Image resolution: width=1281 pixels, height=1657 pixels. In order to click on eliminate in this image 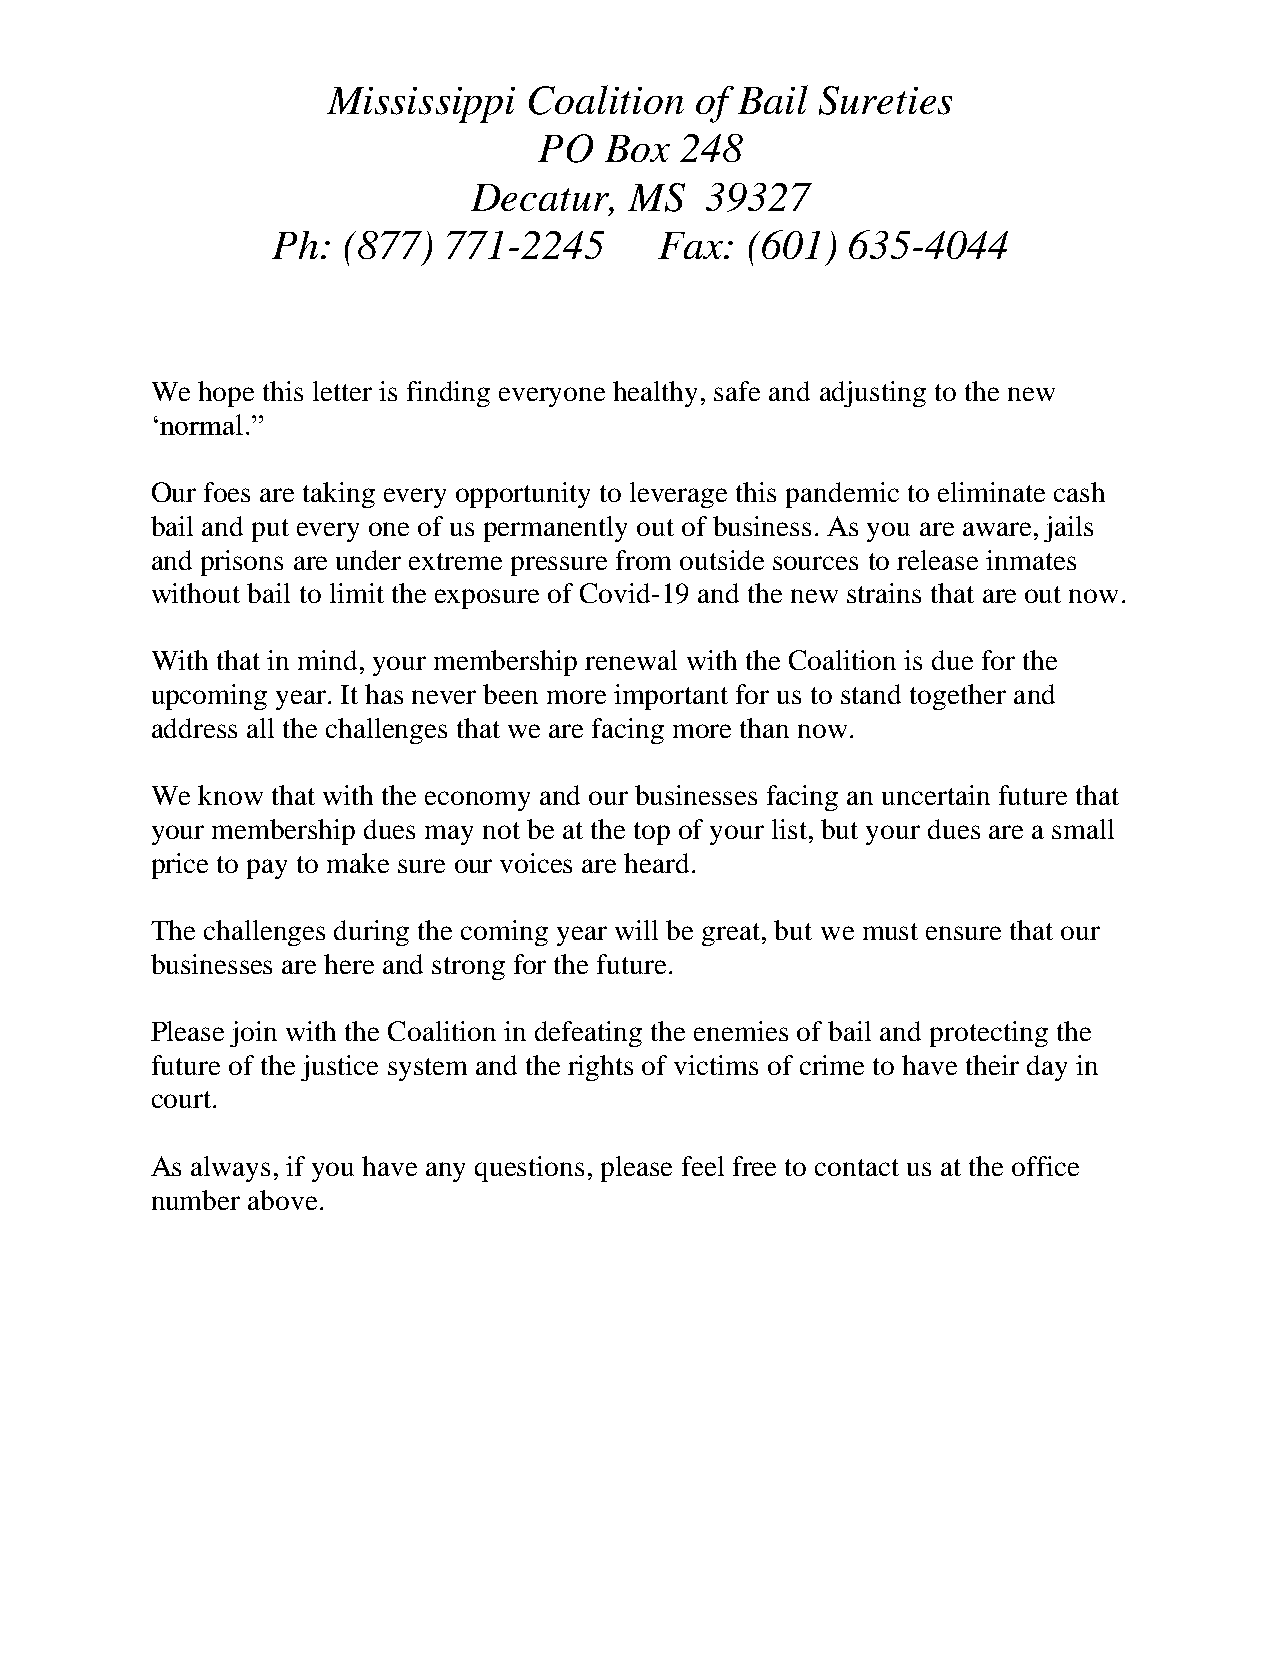, I will do `click(991, 492)`.
